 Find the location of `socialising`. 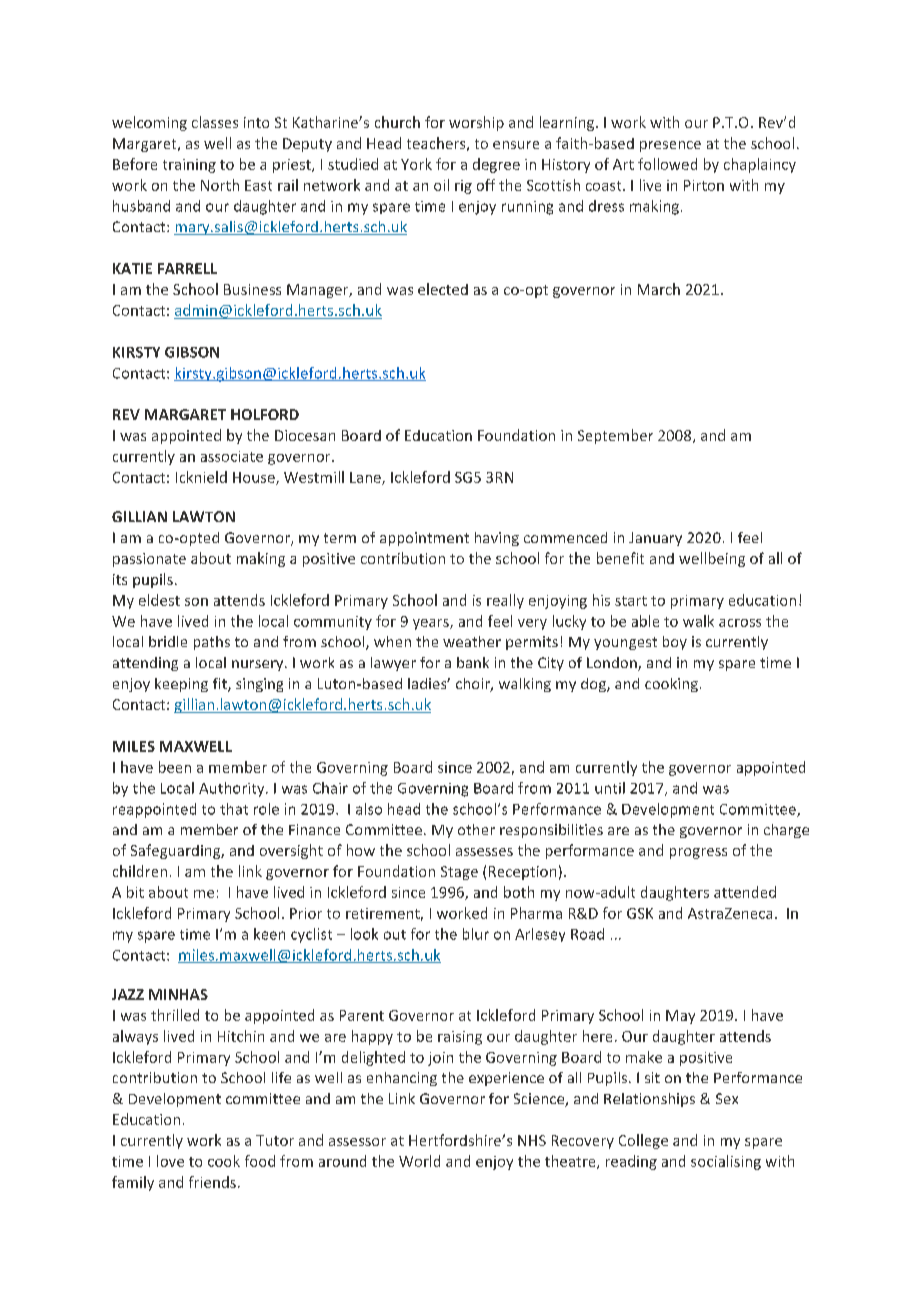

socialising is located at coordinates (726, 1162).
